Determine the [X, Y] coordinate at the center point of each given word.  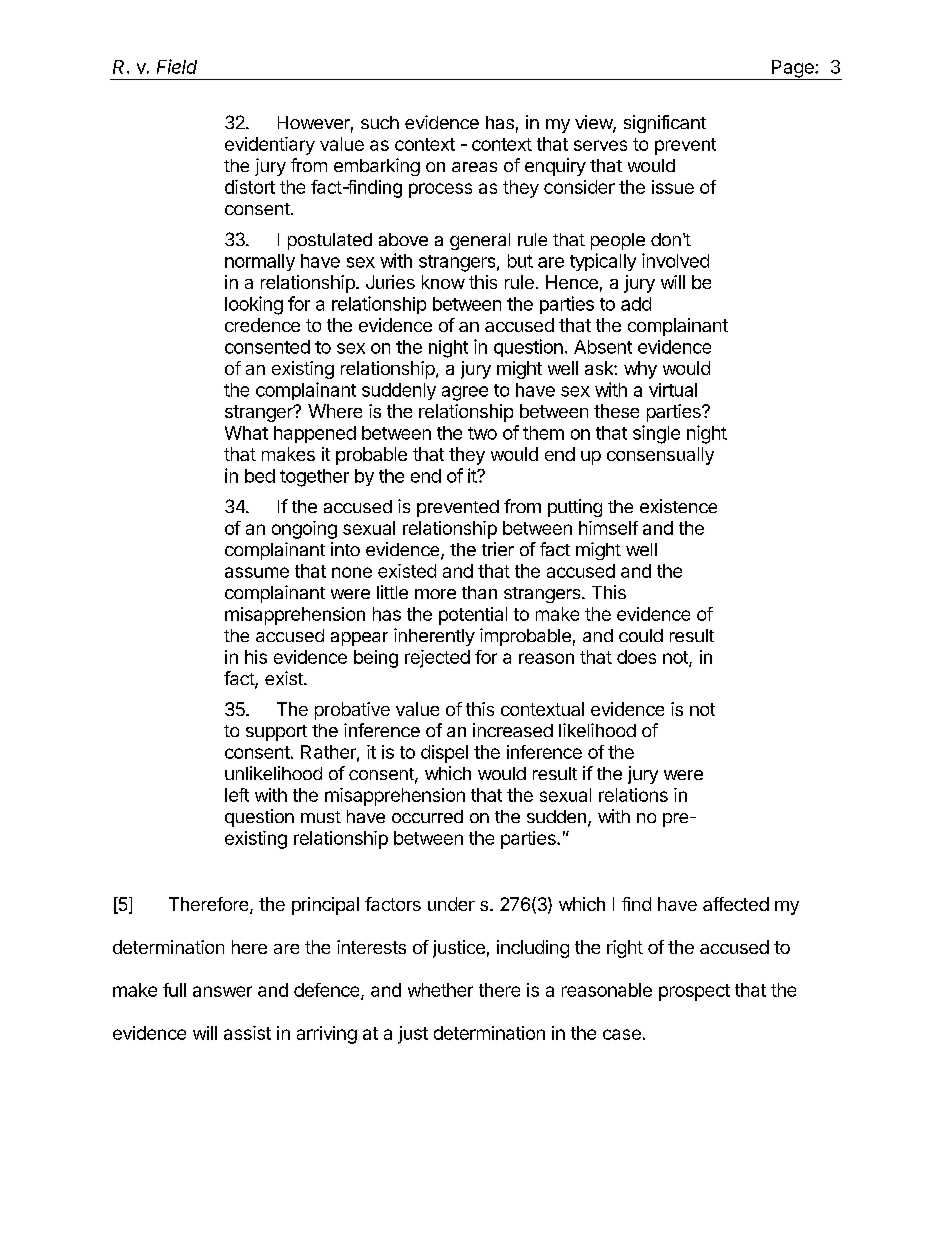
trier [498, 549]
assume [257, 572]
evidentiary [270, 146]
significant [665, 124]
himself [608, 528]
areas [474, 167]
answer [222, 991]
